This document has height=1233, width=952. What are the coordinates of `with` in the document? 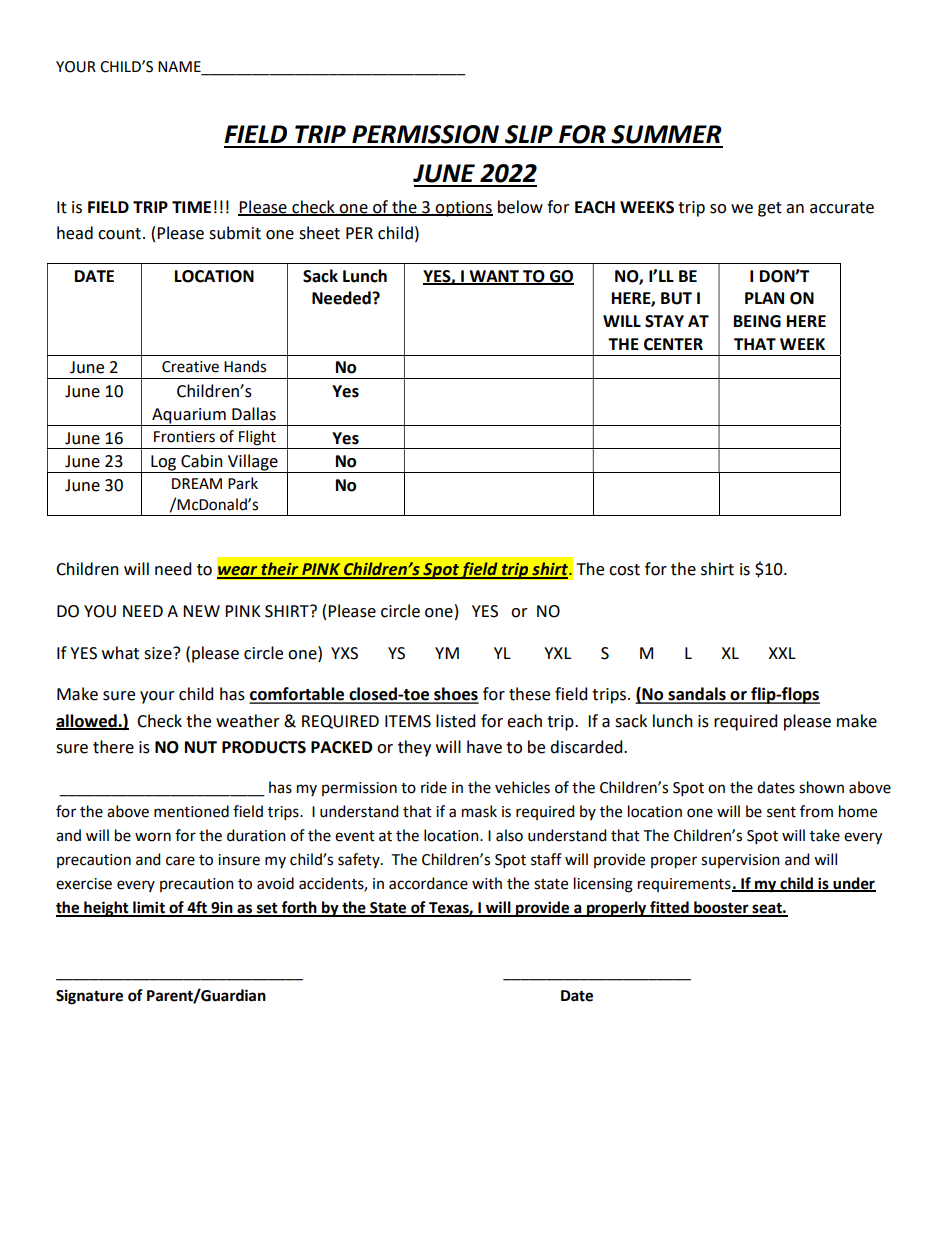 It's located at (487, 883).
